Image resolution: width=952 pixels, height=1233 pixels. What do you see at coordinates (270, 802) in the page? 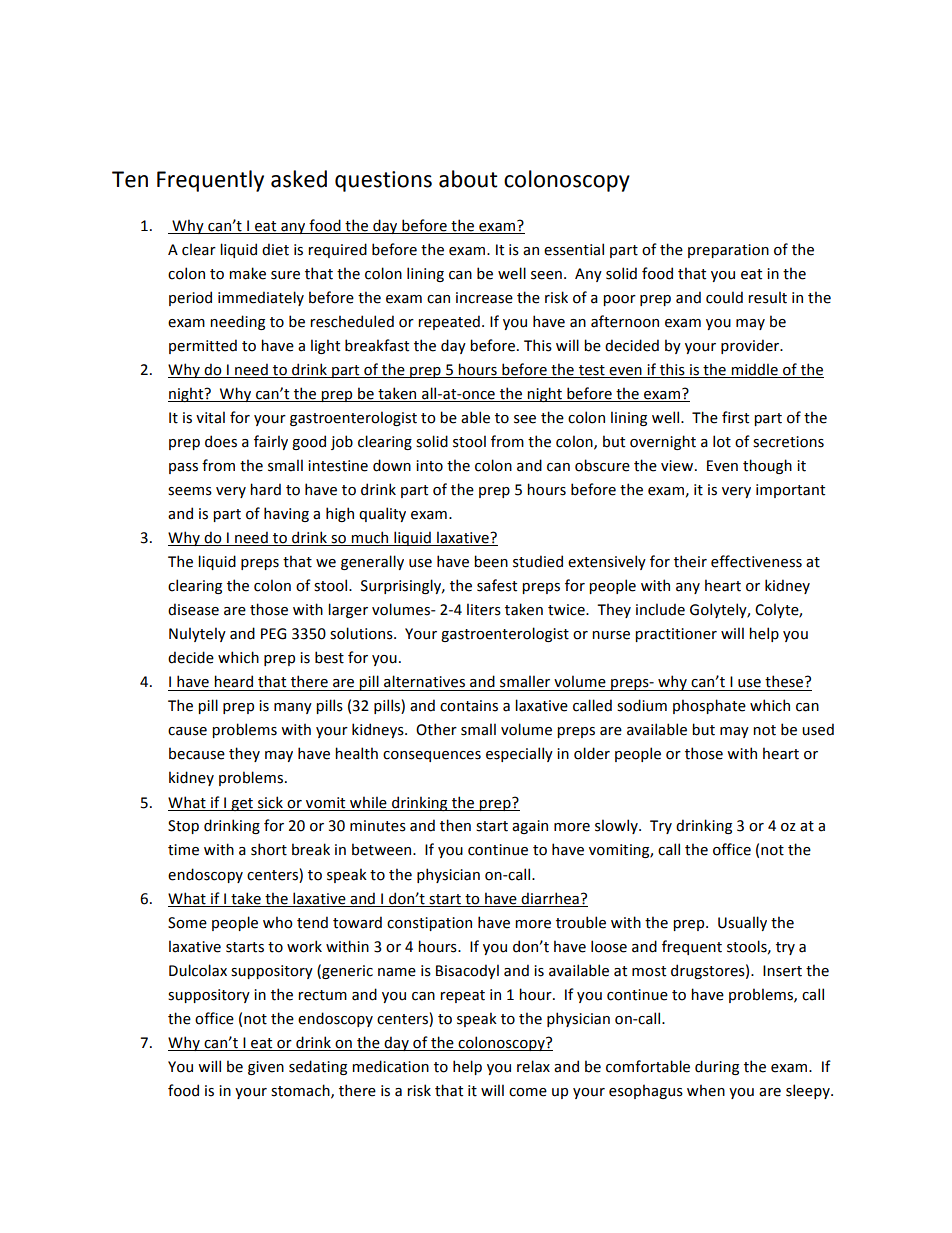
I see `sick` at bounding box center [270, 802].
